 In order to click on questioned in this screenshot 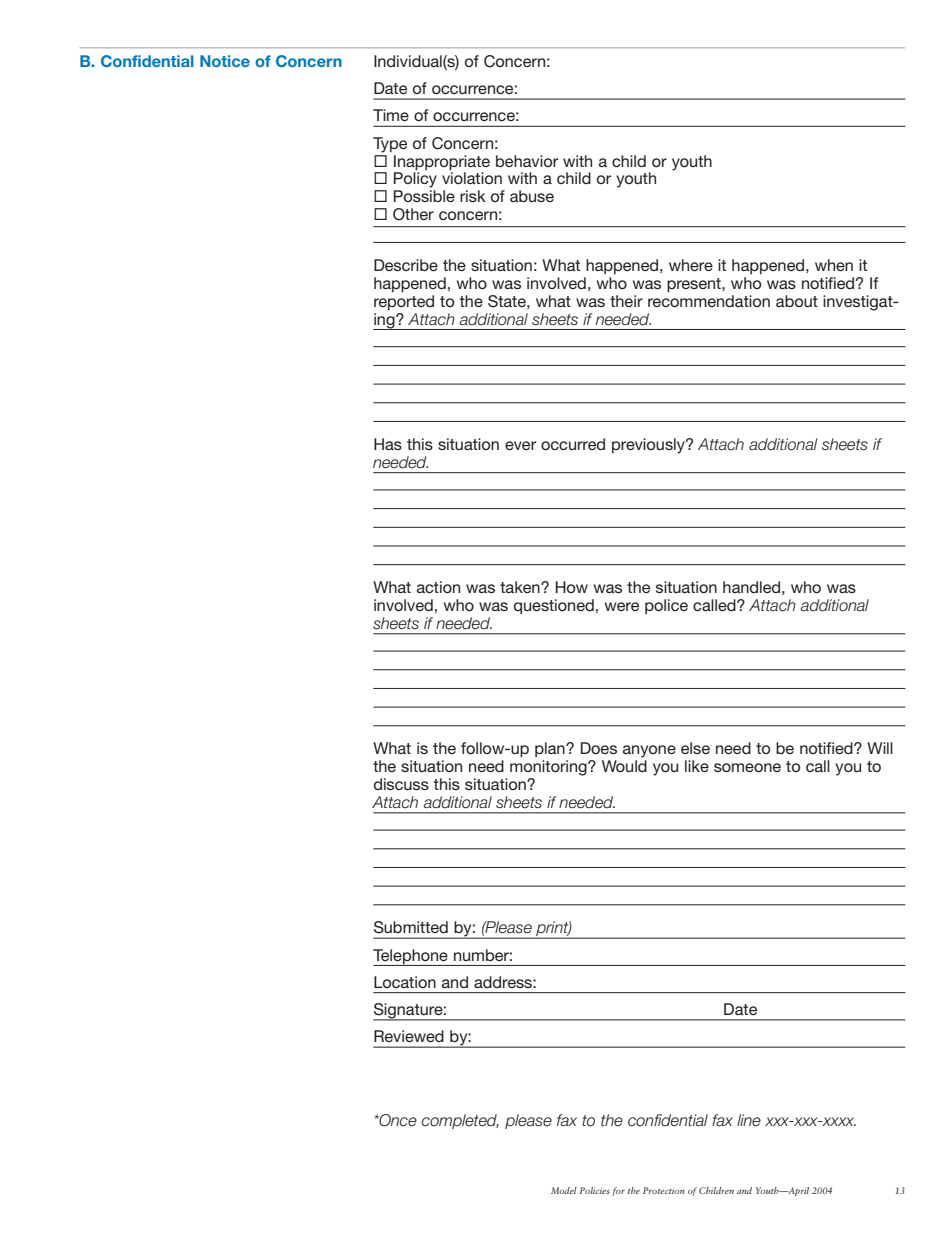, I will do `click(554, 607)`.
